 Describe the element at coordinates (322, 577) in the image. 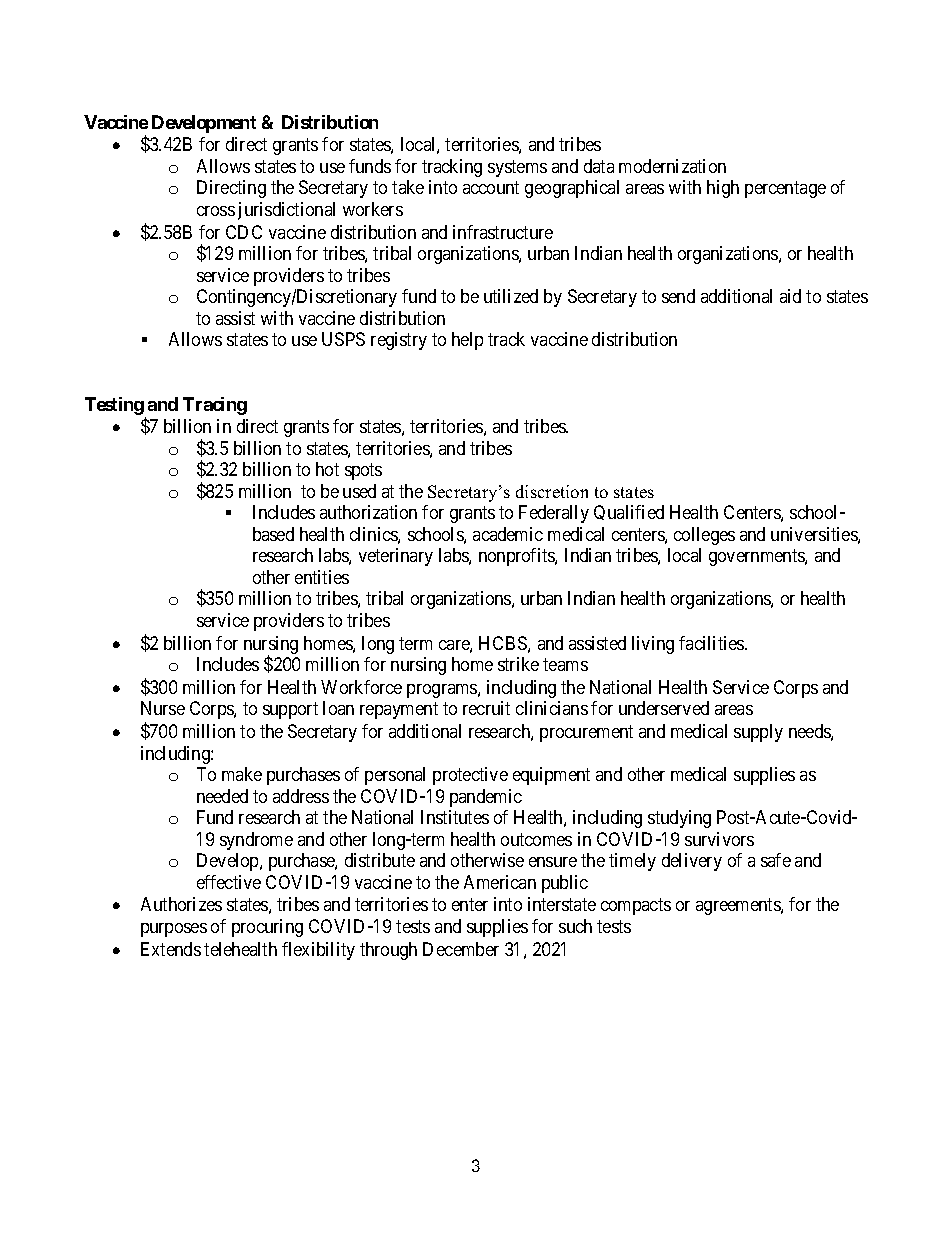

I see `entities` at that location.
